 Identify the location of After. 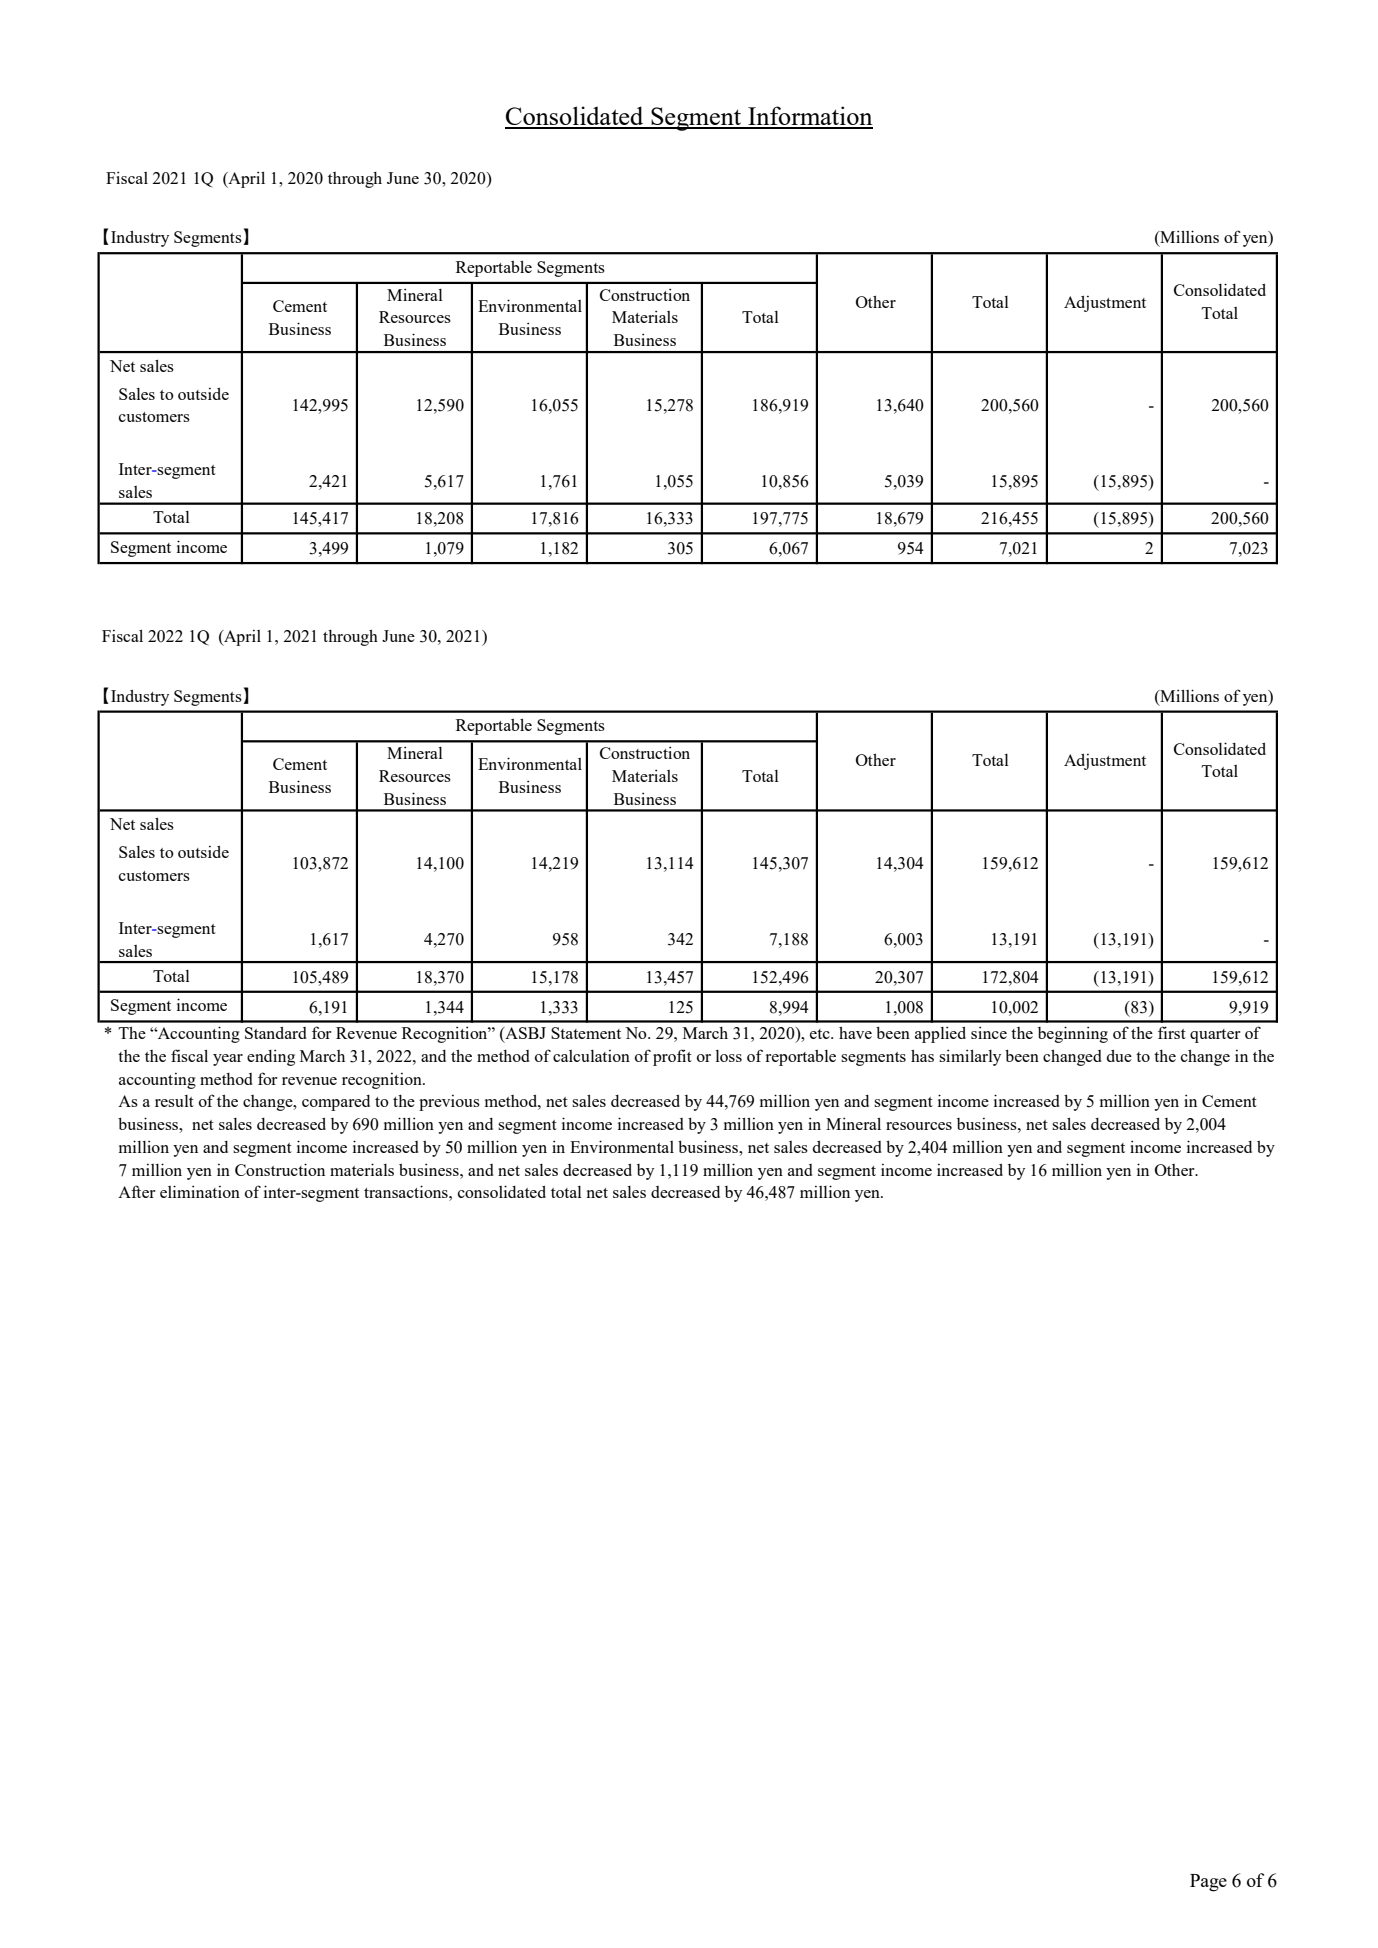
(137, 1191).
